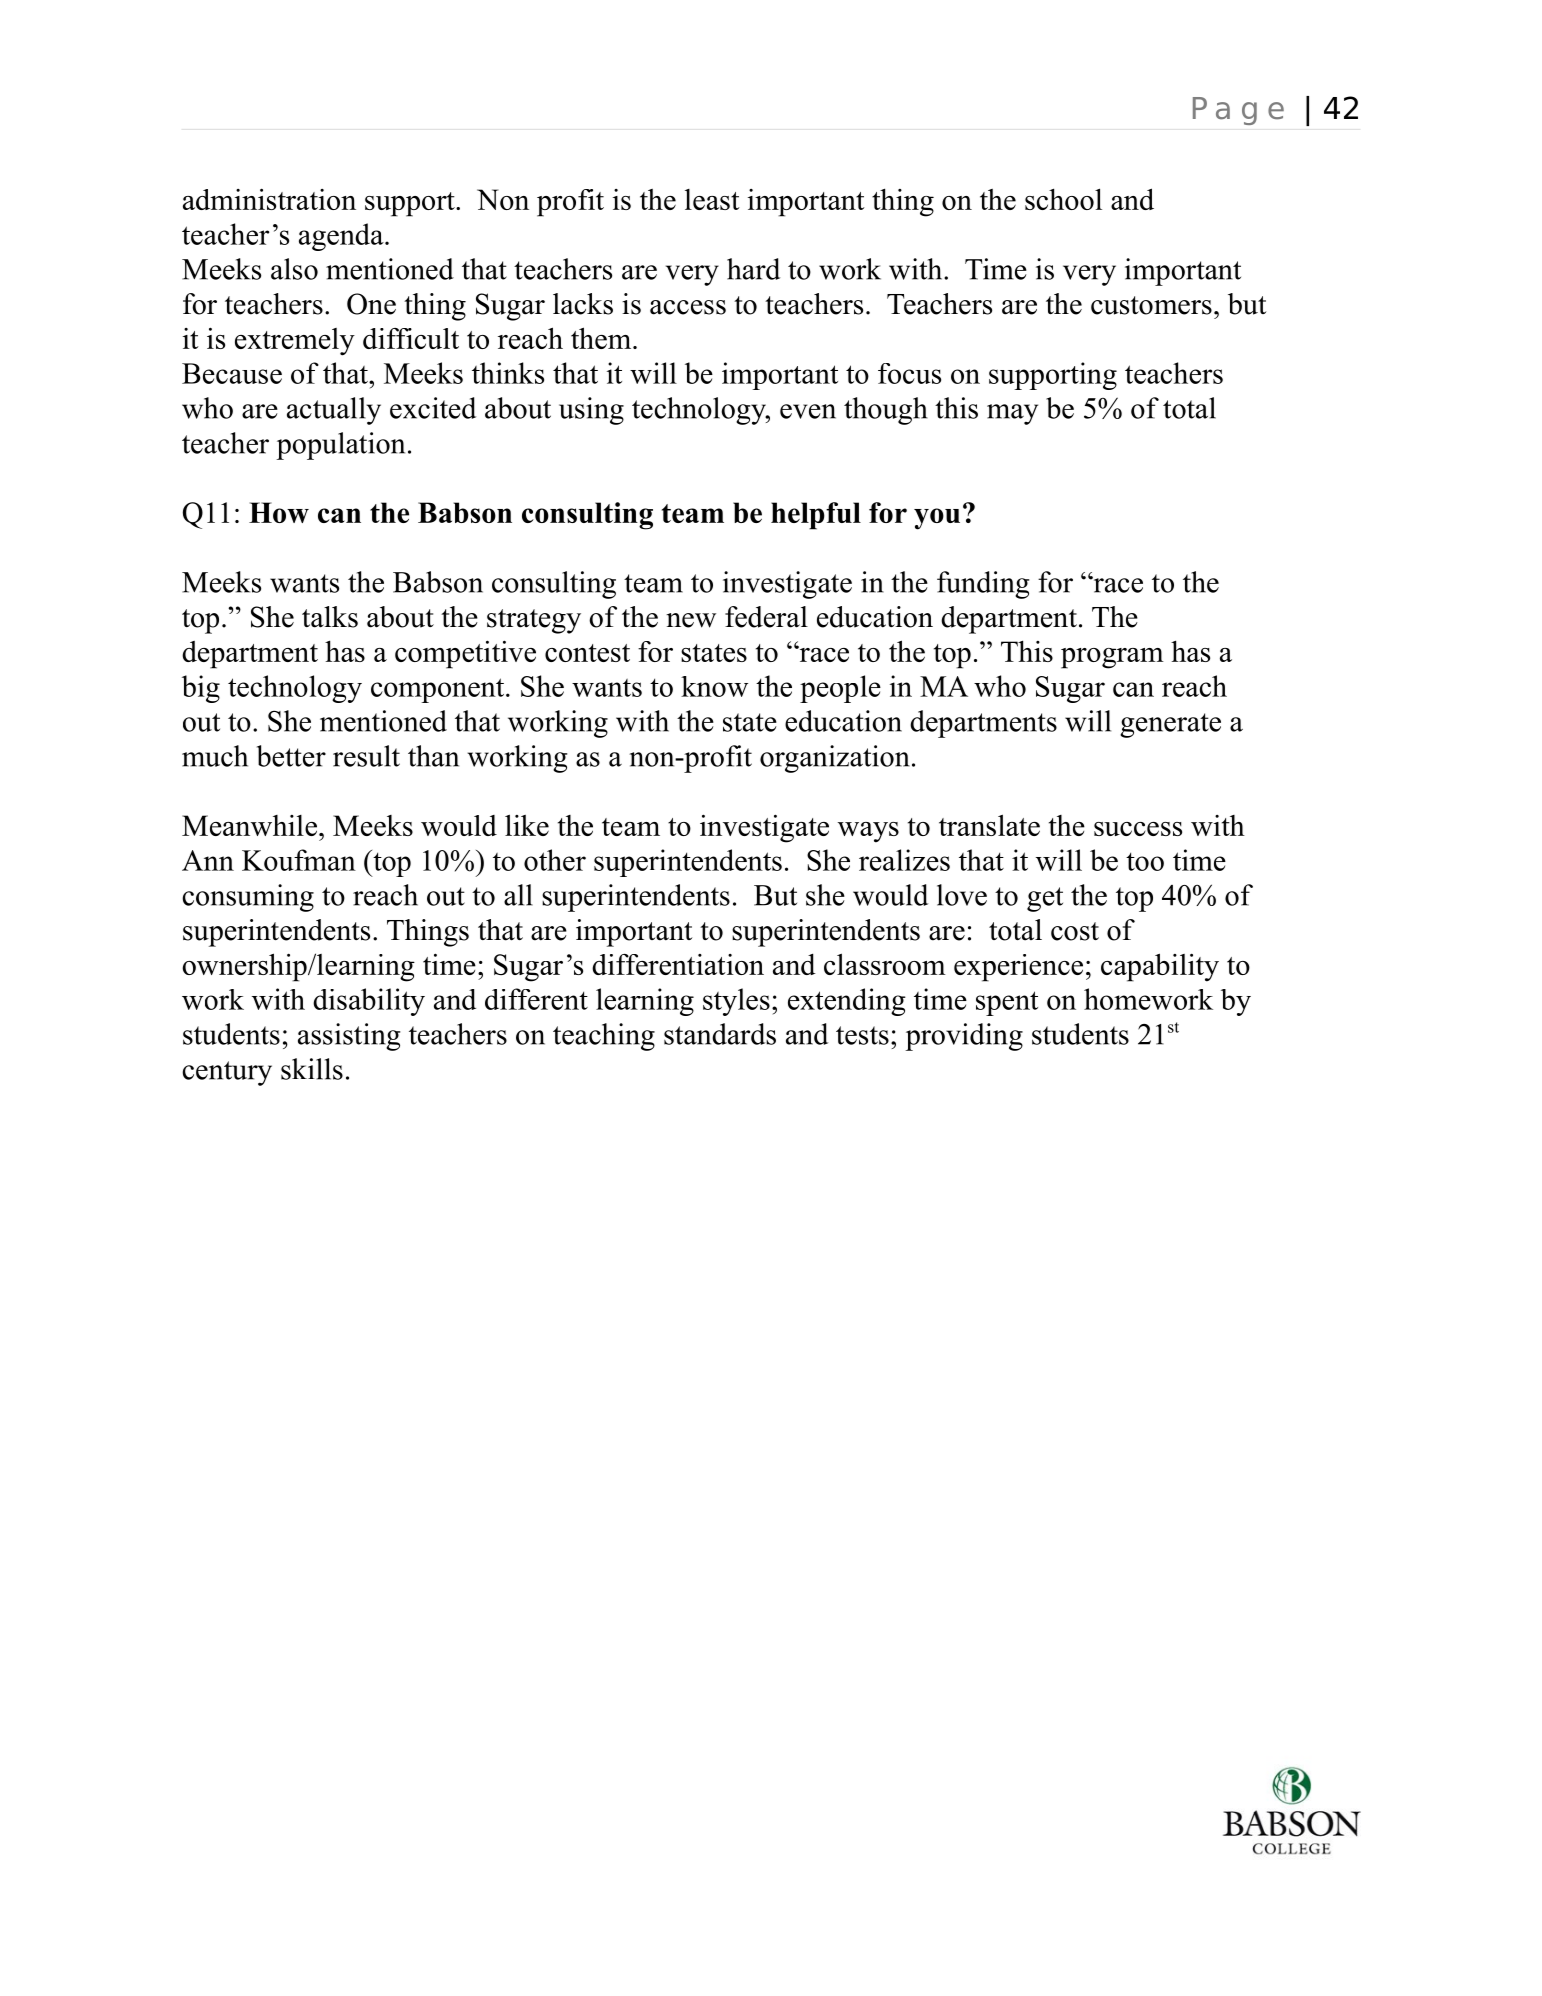 This screenshot has height=1996, width=1542. Describe the element at coordinates (720, 1034) in the screenshot. I see `standards` at that location.
